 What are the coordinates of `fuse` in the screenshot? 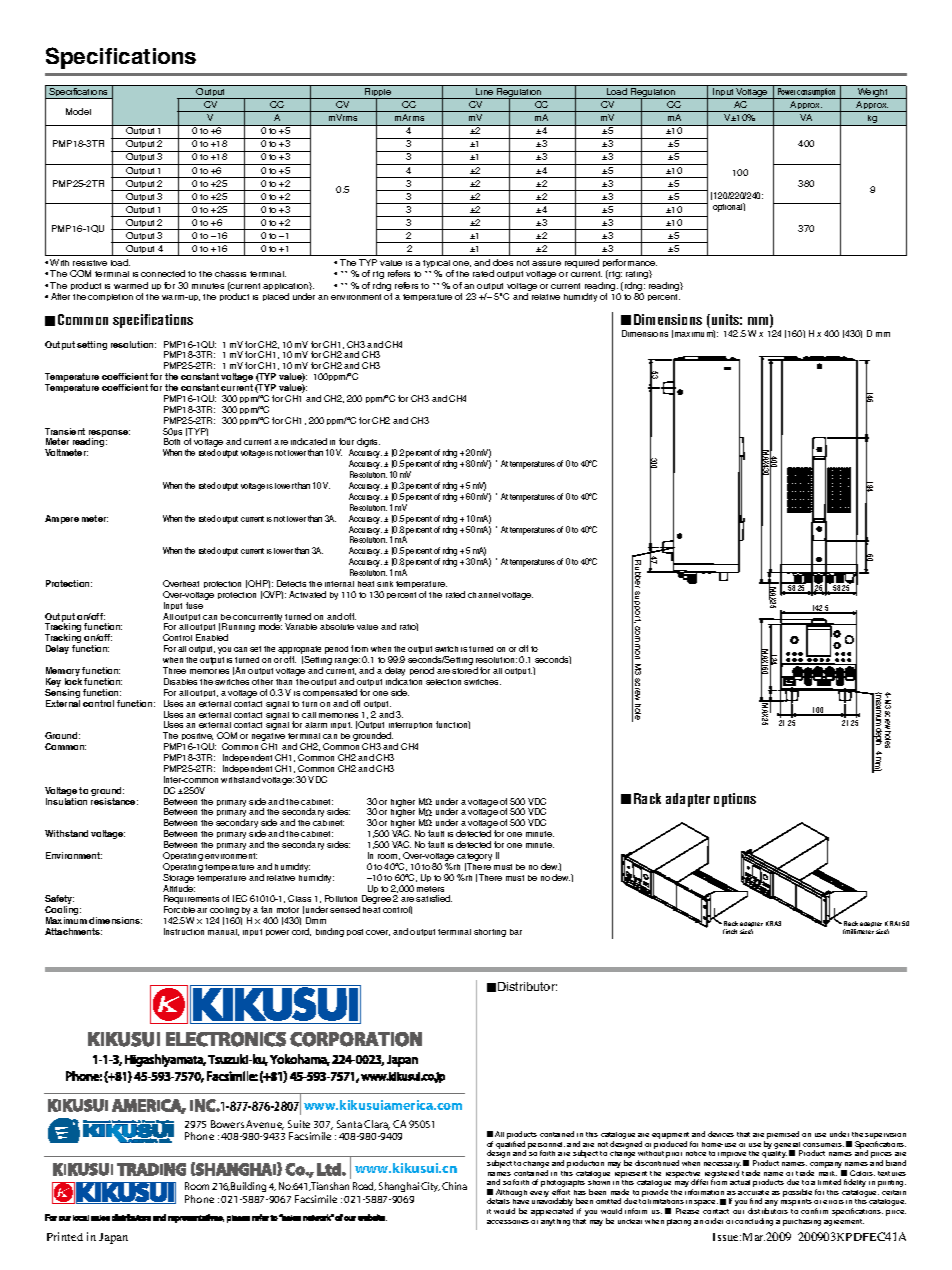 It's located at (194, 605).
